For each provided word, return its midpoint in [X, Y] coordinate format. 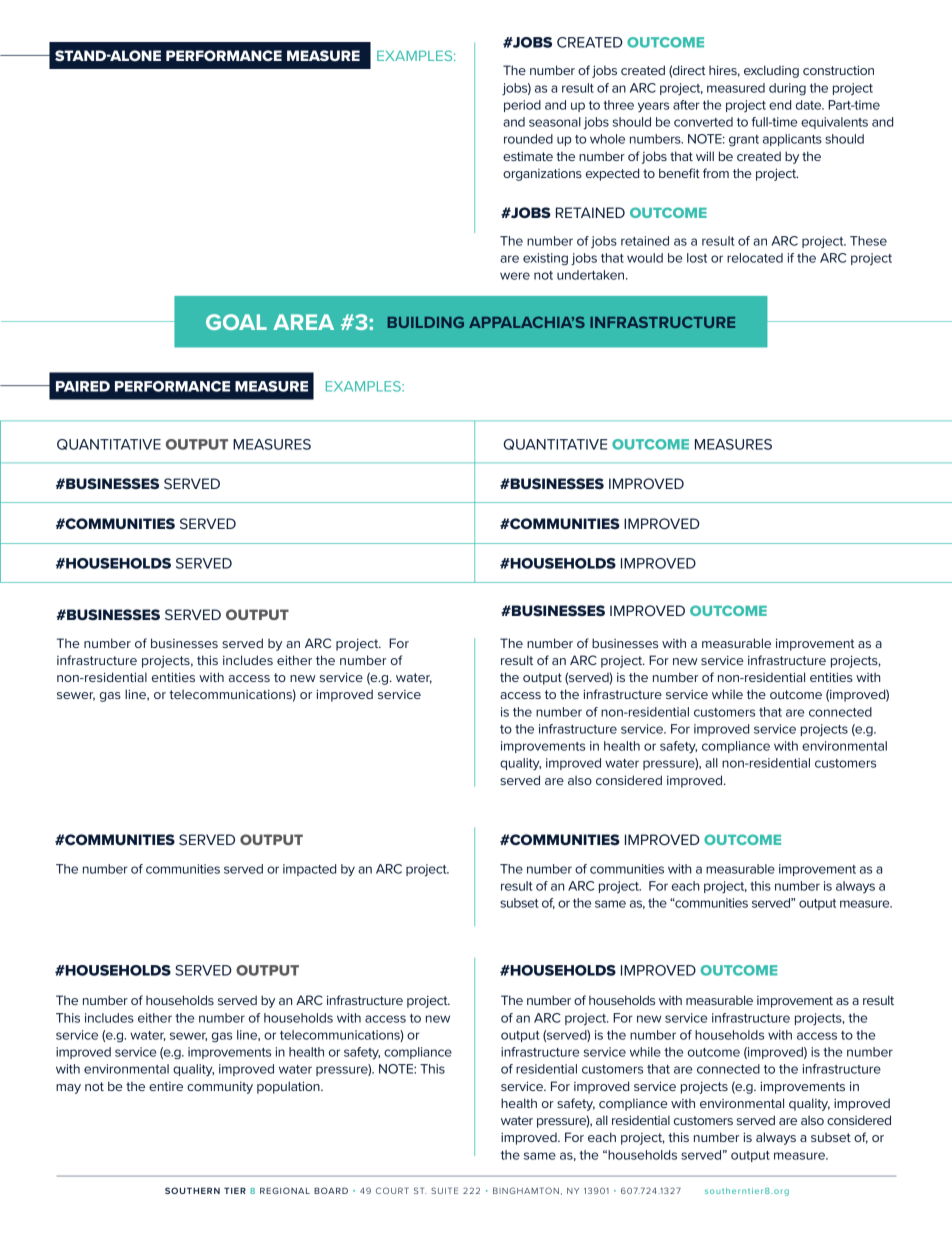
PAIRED [83, 386]
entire [166, 1086]
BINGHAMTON [526, 1190]
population [289, 1087]
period [522, 106]
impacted [309, 870]
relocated [755, 258]
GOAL [236, 322]
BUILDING [426, 322]
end [780, 105]
